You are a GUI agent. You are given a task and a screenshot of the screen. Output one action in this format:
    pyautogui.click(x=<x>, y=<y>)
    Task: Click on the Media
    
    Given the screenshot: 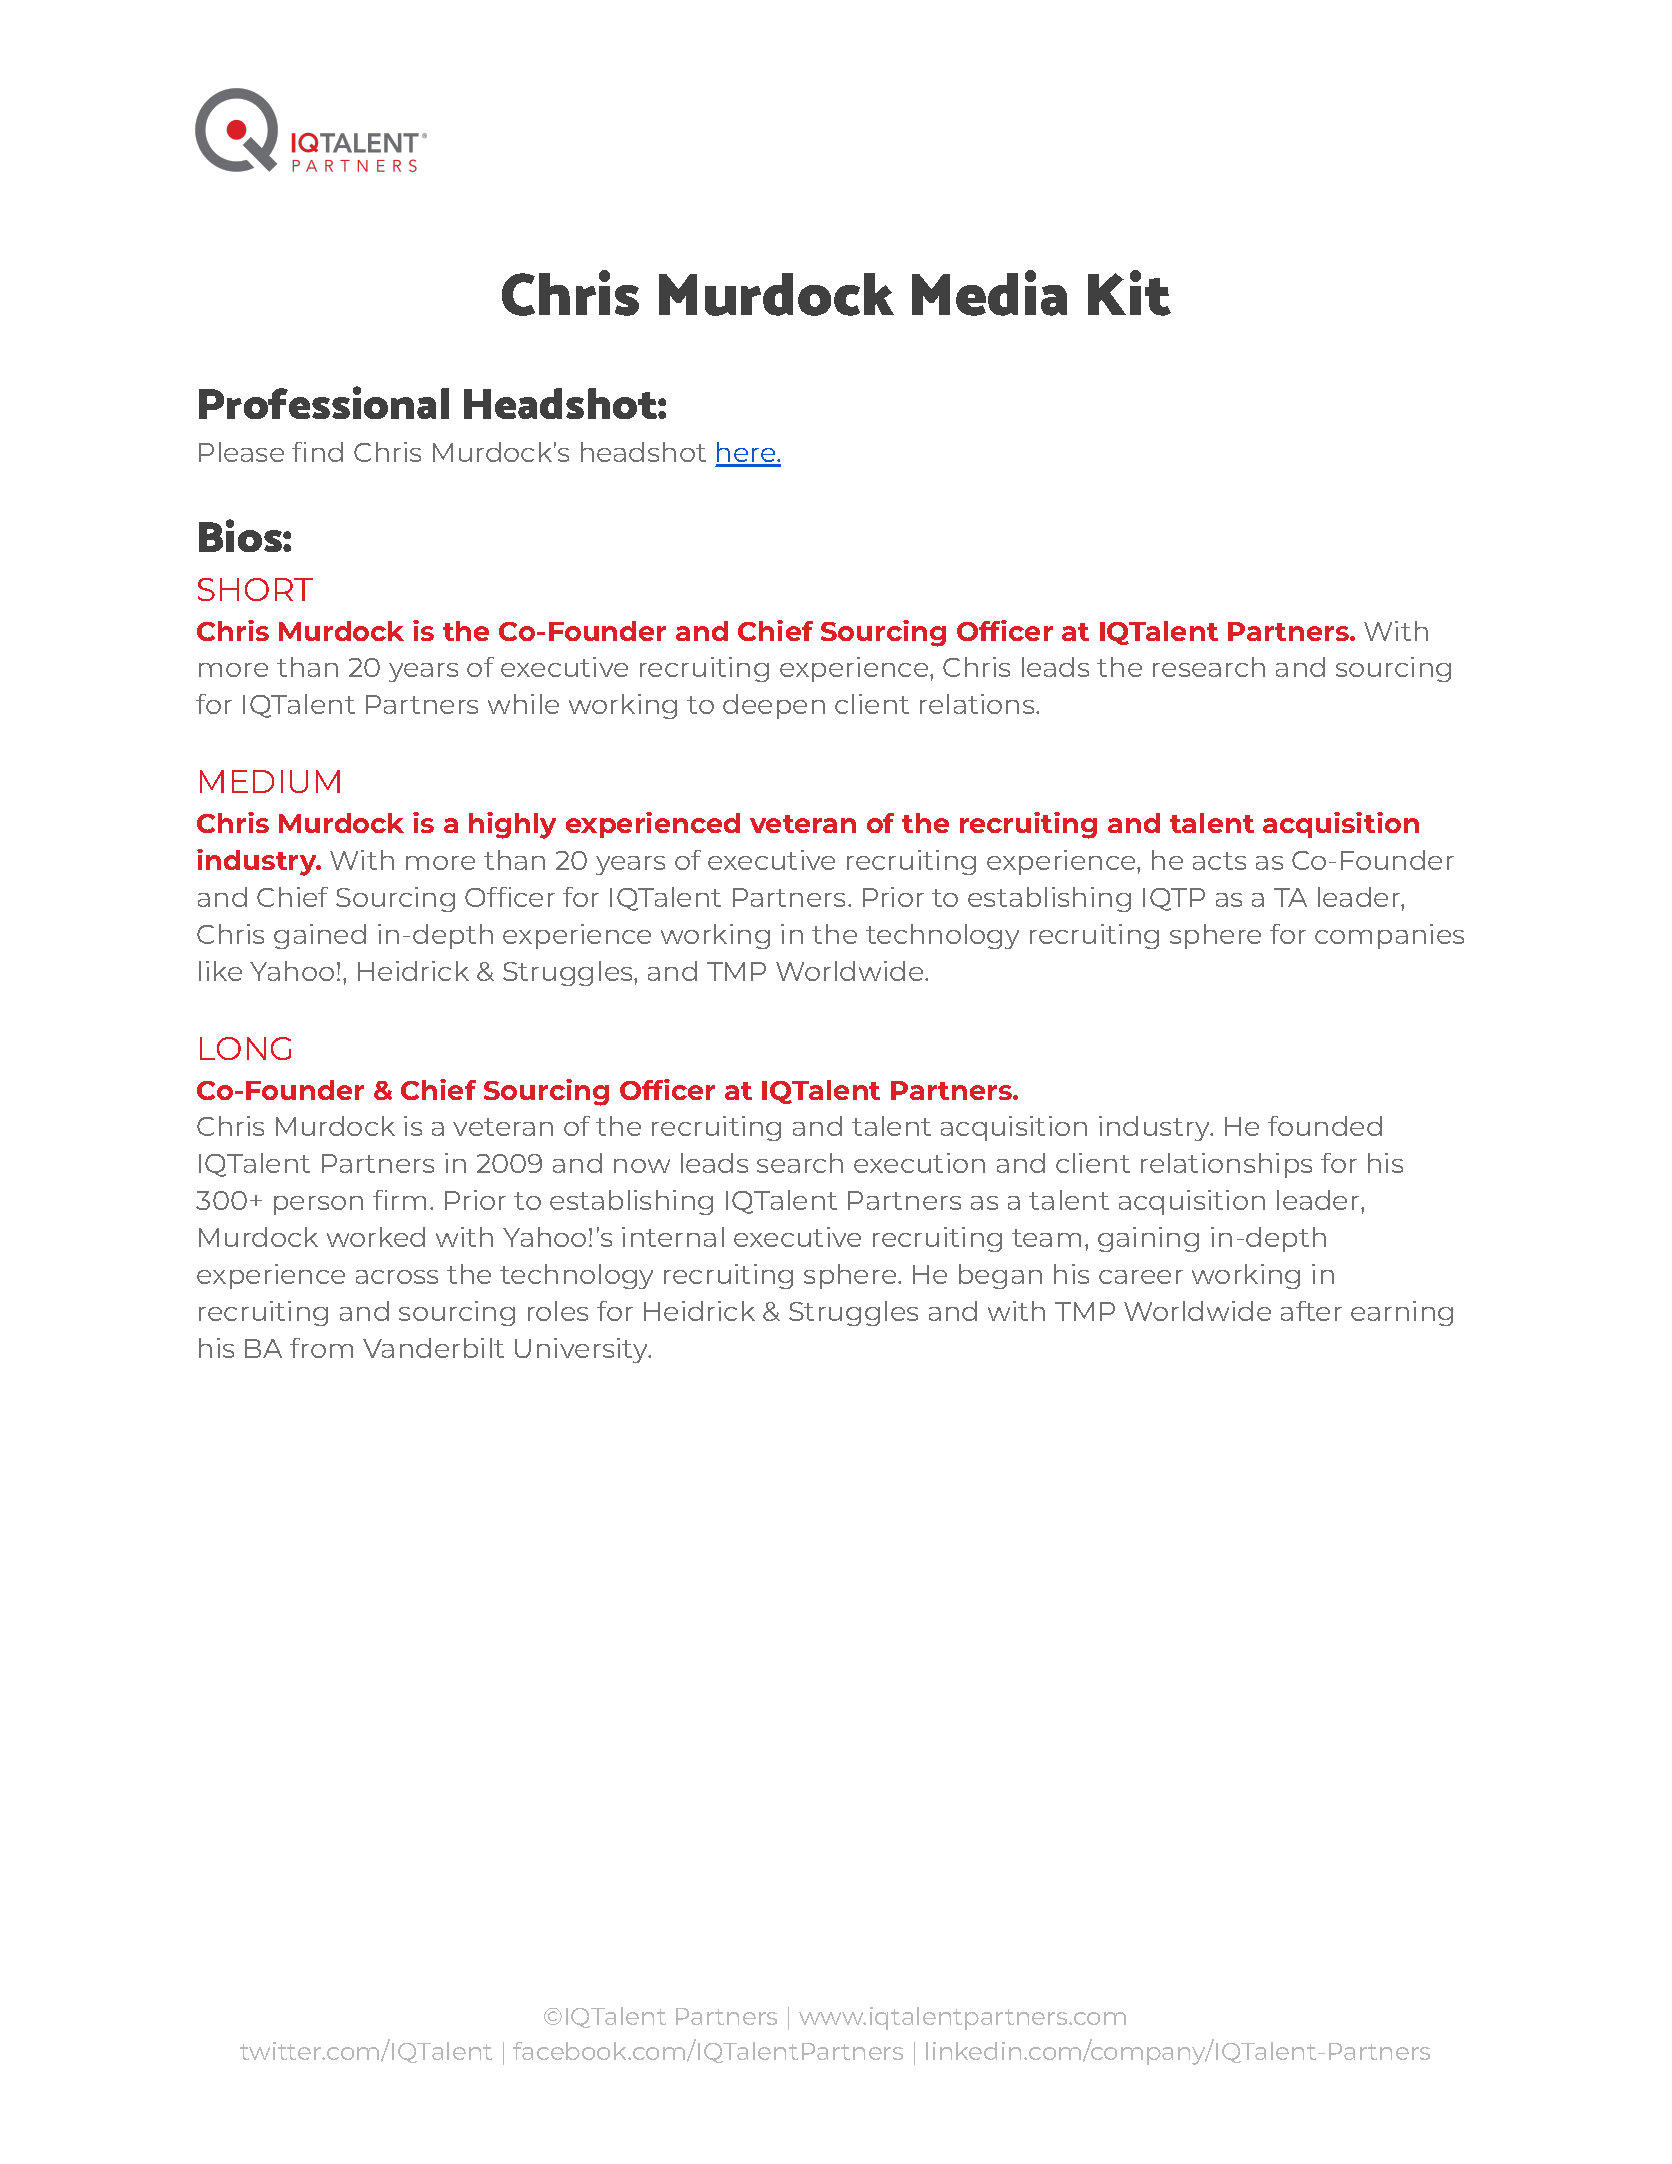 What is the action you would take?
    pyautogui.click(x=989, y=293)
